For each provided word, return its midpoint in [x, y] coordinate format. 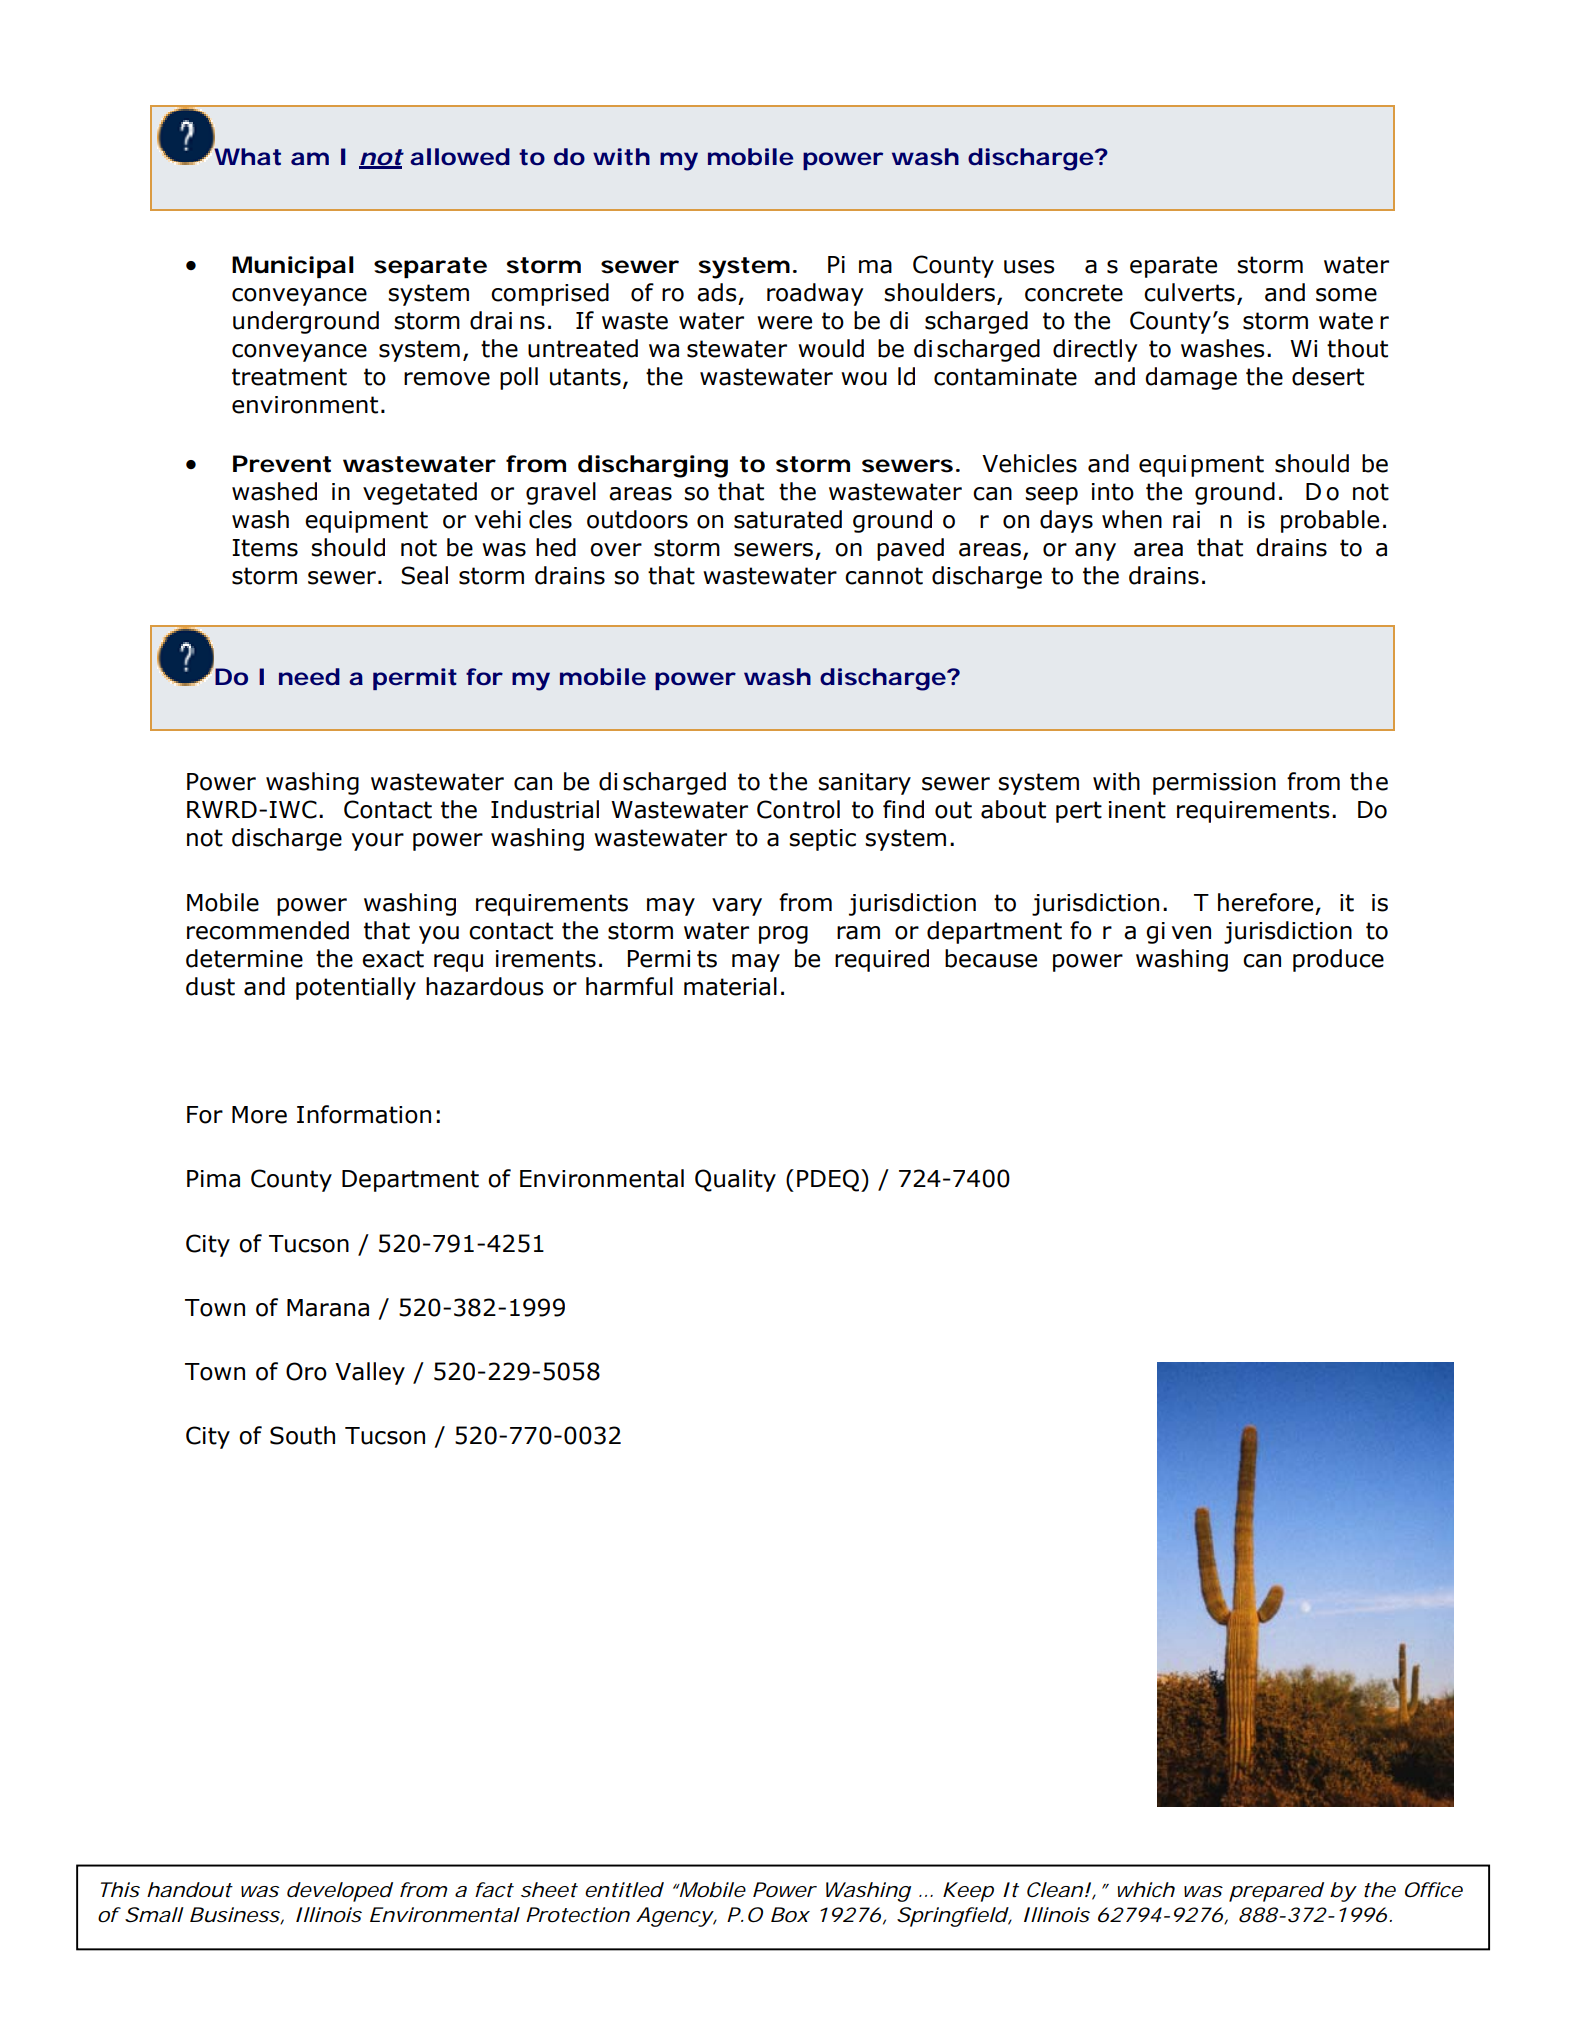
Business [235, 1915]
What [246, 156]
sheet [549, 1890]
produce [1338, 960]
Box [790, 1915]
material [730, 986]
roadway [815, 294]
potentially [356, 988]
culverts [1189, 292]
